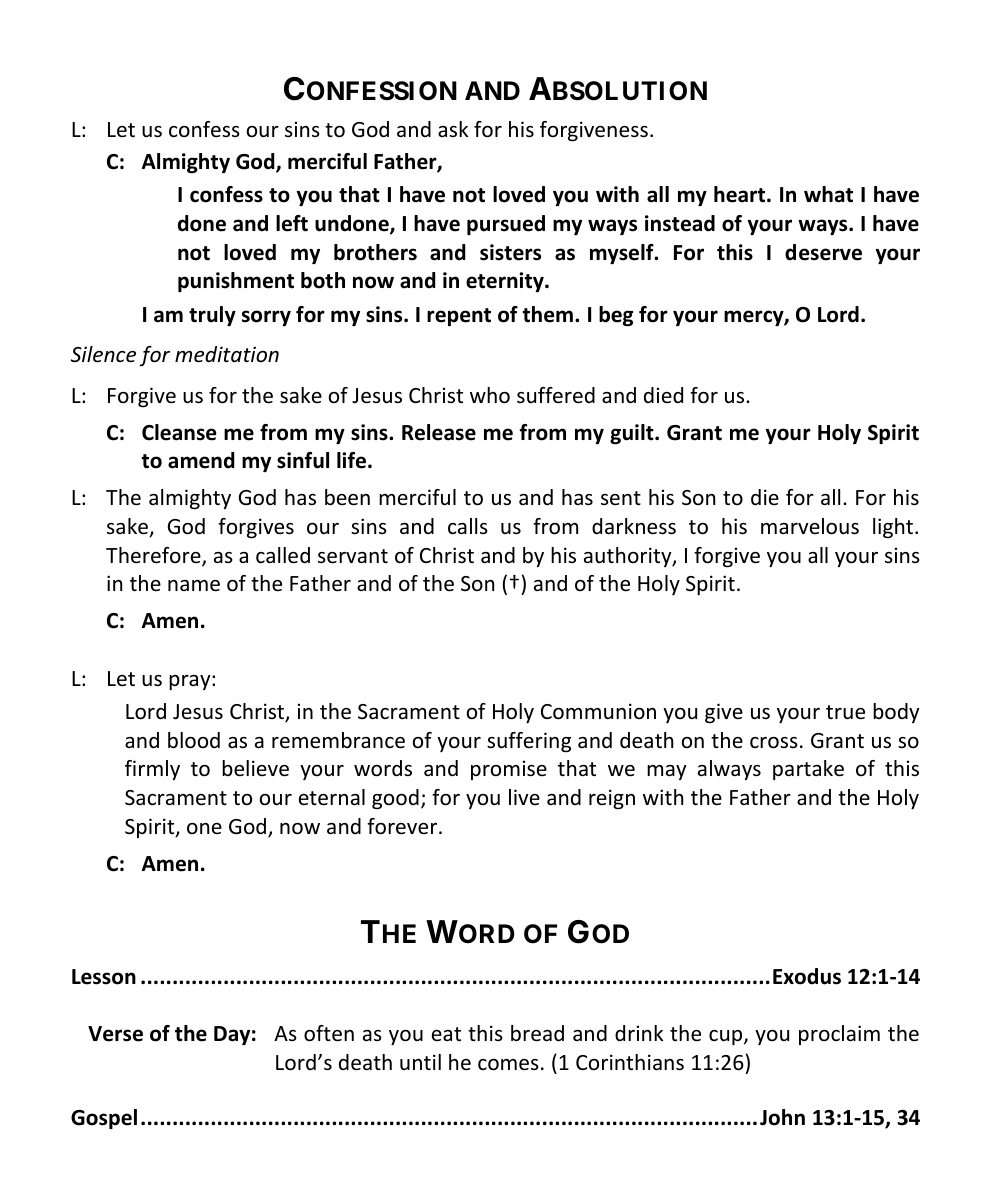 The height and width of the screenshot is (1204, 991). I want to click on what, so click(828, 194).
